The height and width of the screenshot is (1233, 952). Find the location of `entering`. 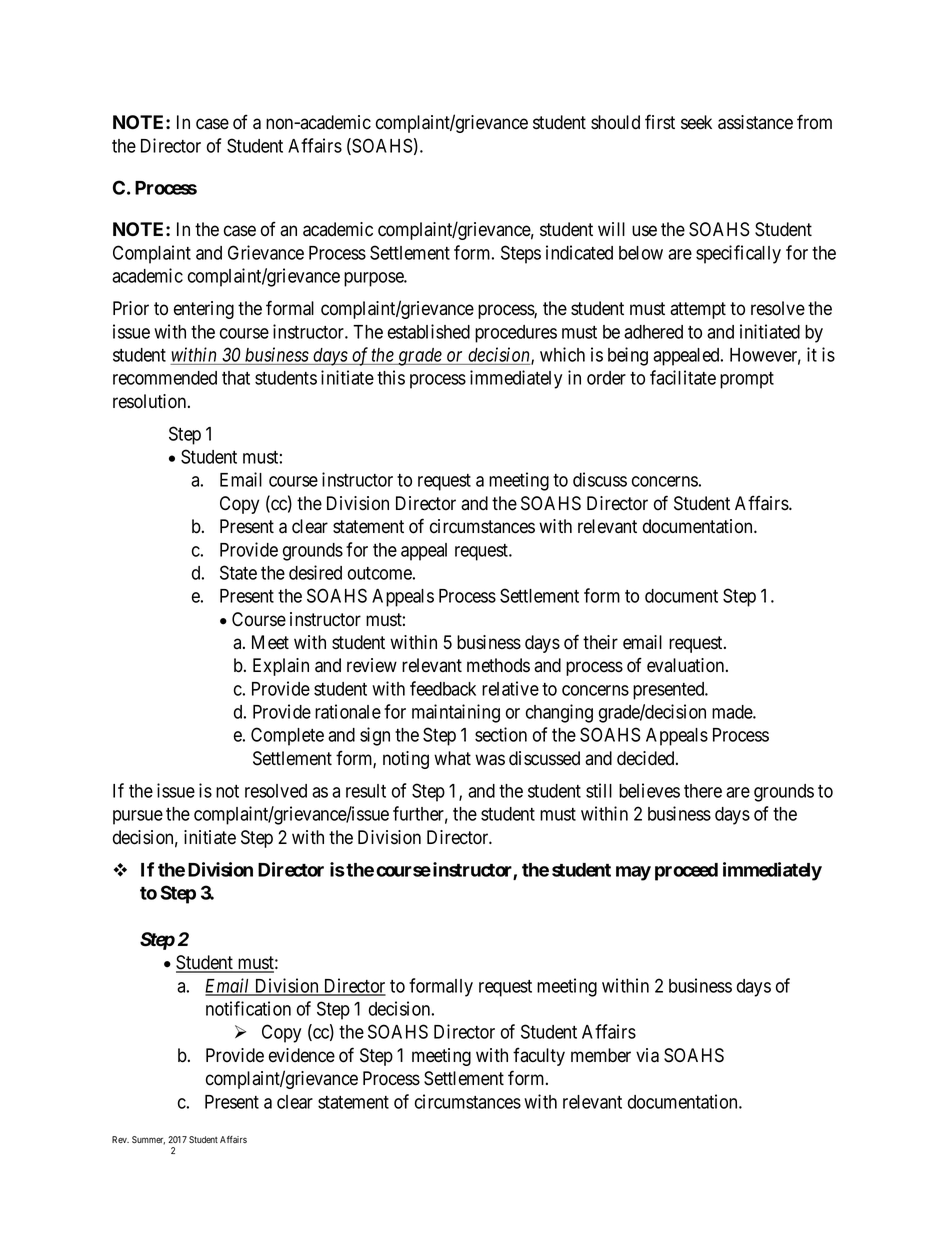

entering is located at coordinates (204, 310).
